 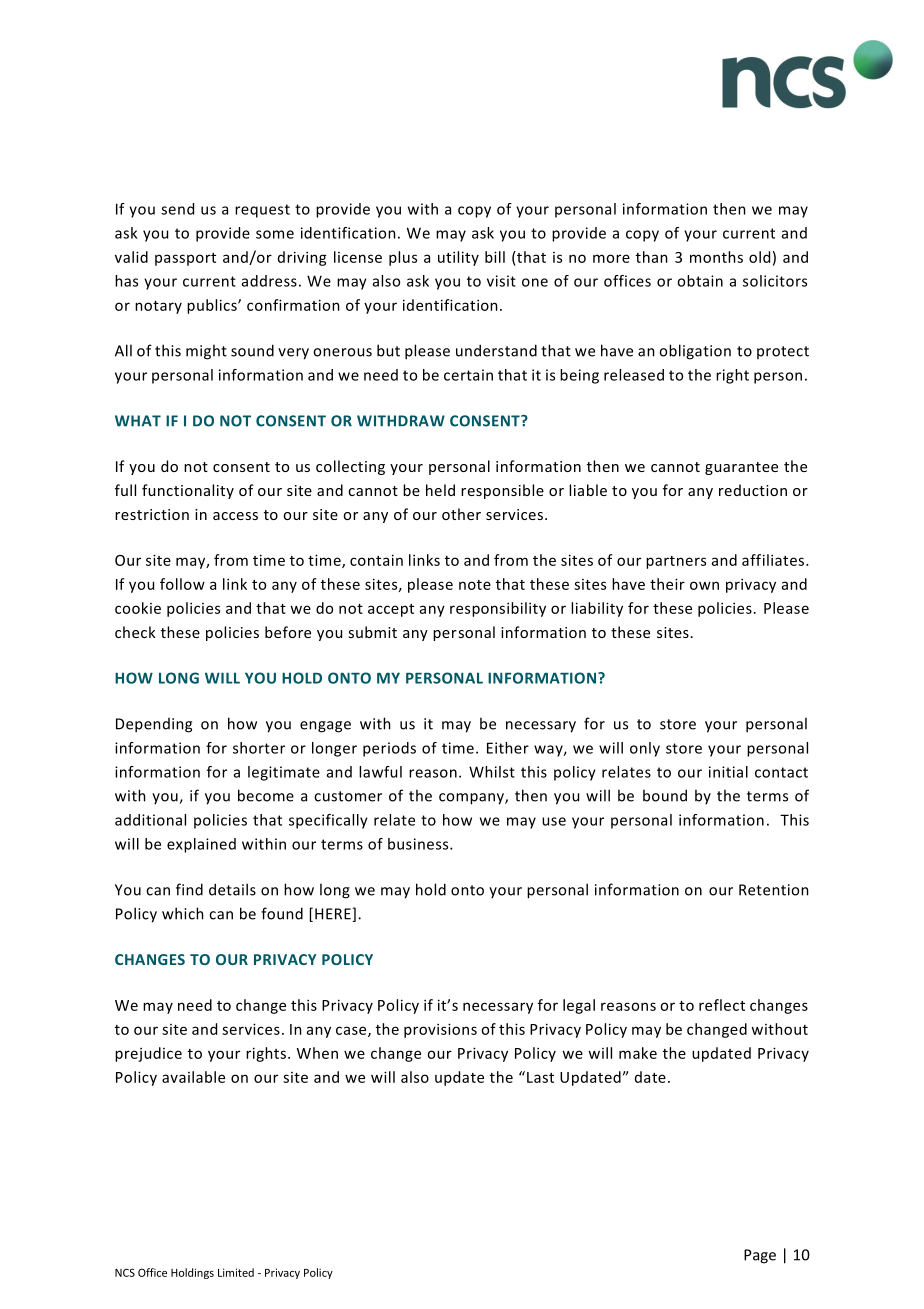 What do you see at coordinates (741, 468) in the image?
I see `guarantee` at bounding box center [741, 468].
